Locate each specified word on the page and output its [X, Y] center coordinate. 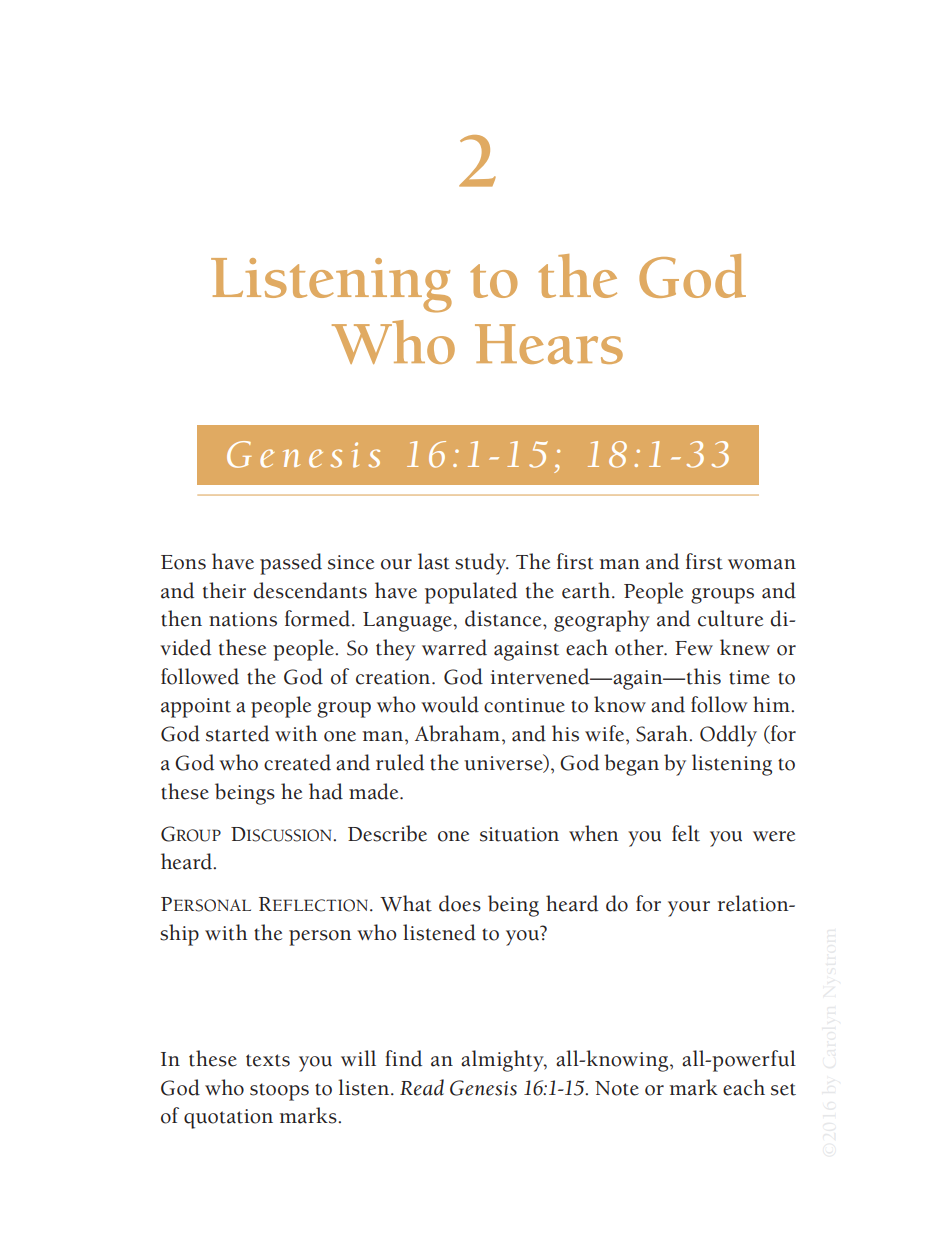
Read [422, 1087]
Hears [549, 344]
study [481, 564]
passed [291, 564]
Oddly [728, 736]
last [434, 561]
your [689, 909]
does [460, 903]
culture [730, 618]
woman [762, 564]
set [783, 1089]
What [406, 903]
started [237, 733]
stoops [279, 1092]
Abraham [457, 733]
